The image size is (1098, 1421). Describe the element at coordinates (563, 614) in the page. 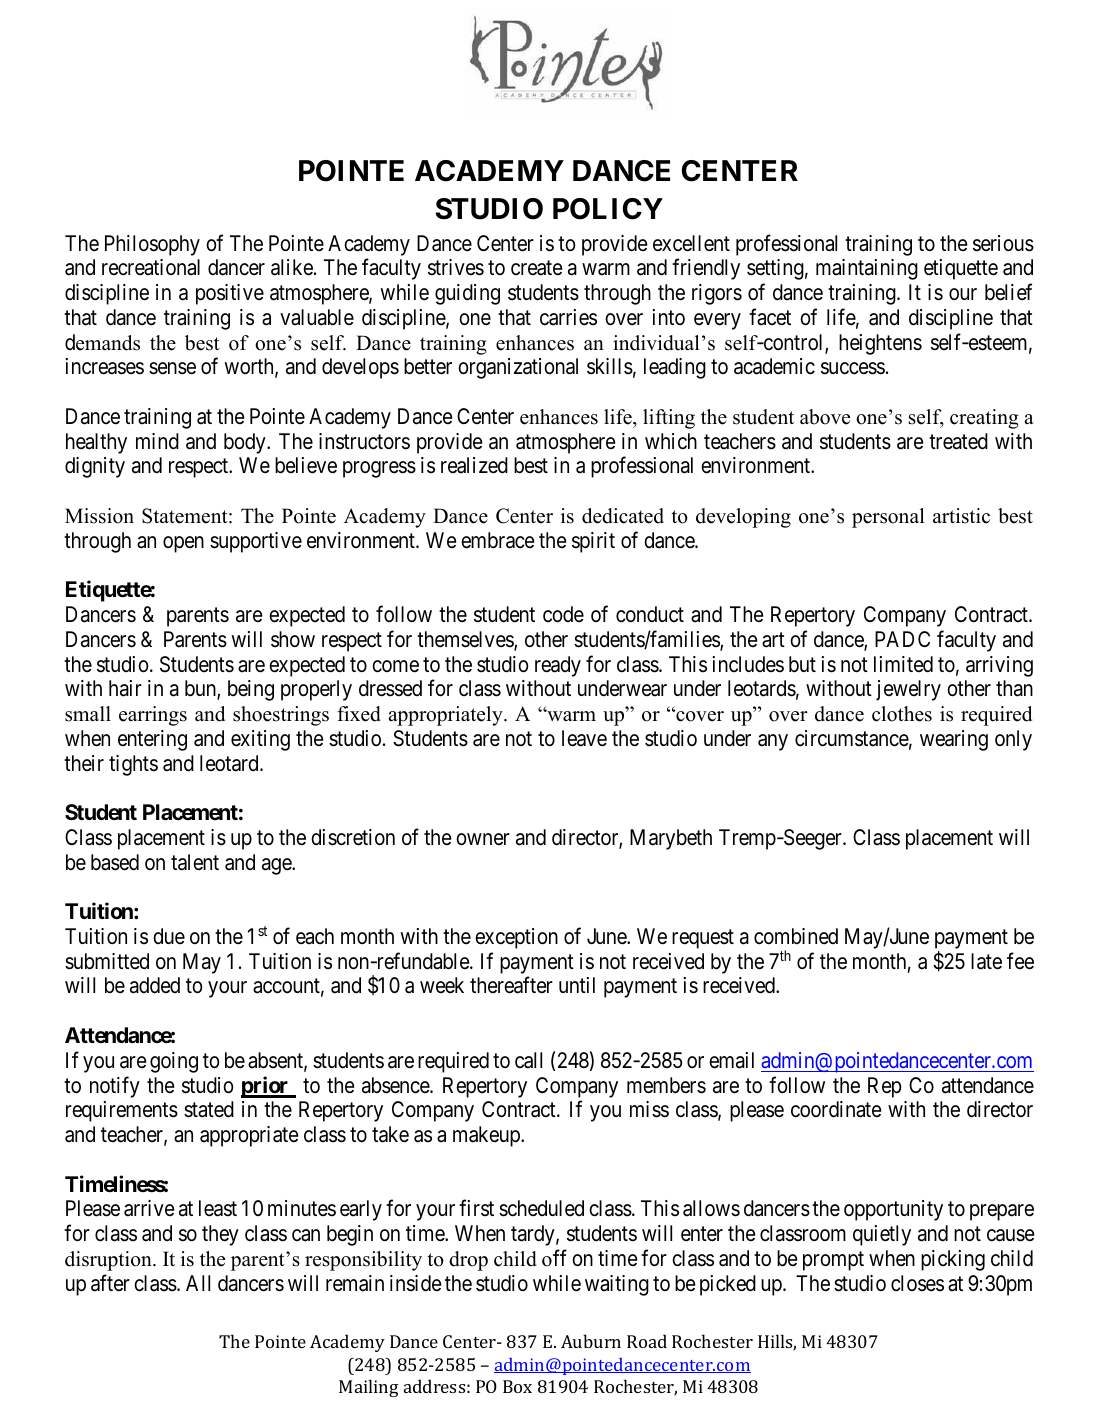

I see `code` at that location.
